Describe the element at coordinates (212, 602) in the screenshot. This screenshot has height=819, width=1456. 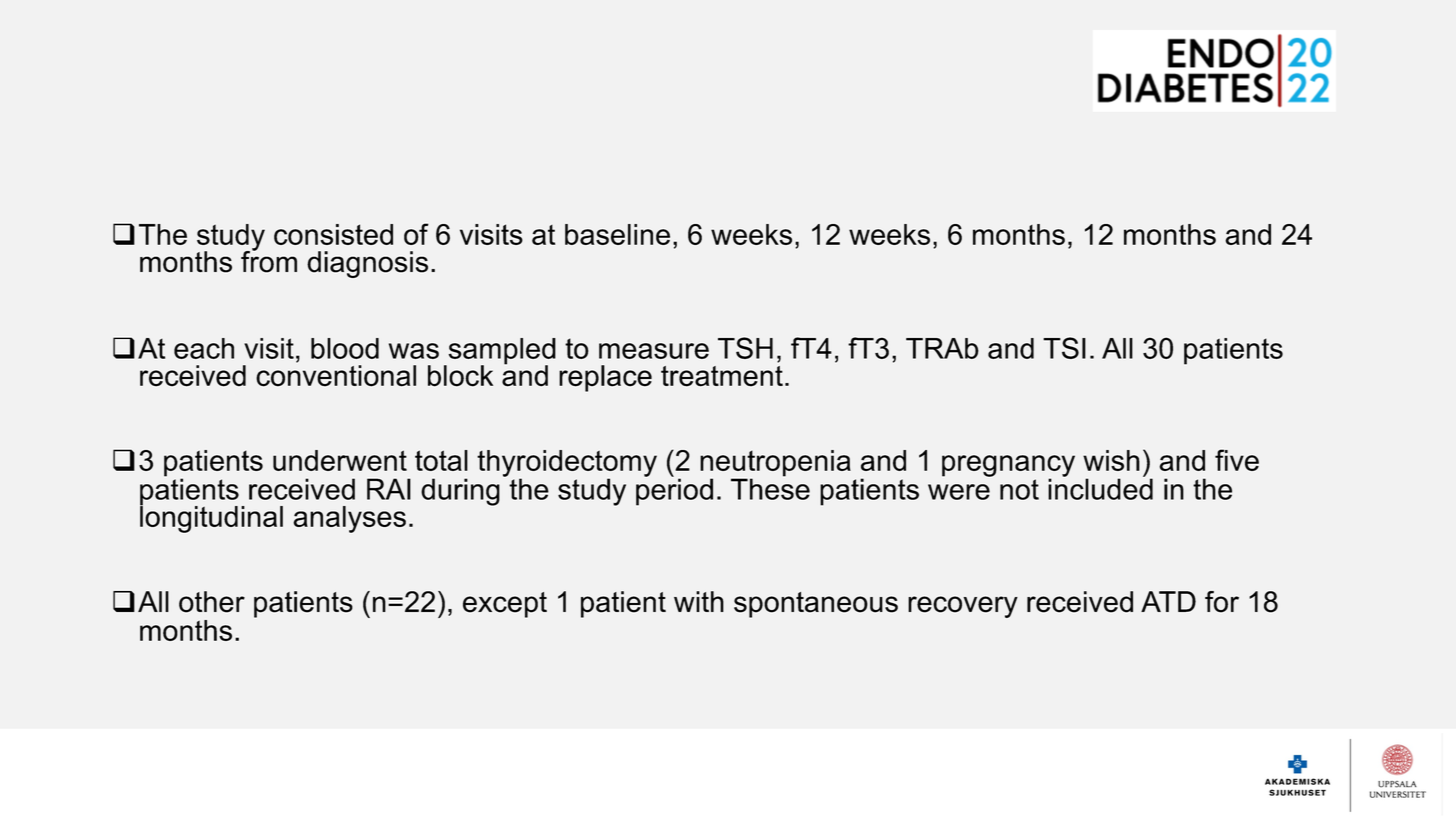
I see `other` at that location.
